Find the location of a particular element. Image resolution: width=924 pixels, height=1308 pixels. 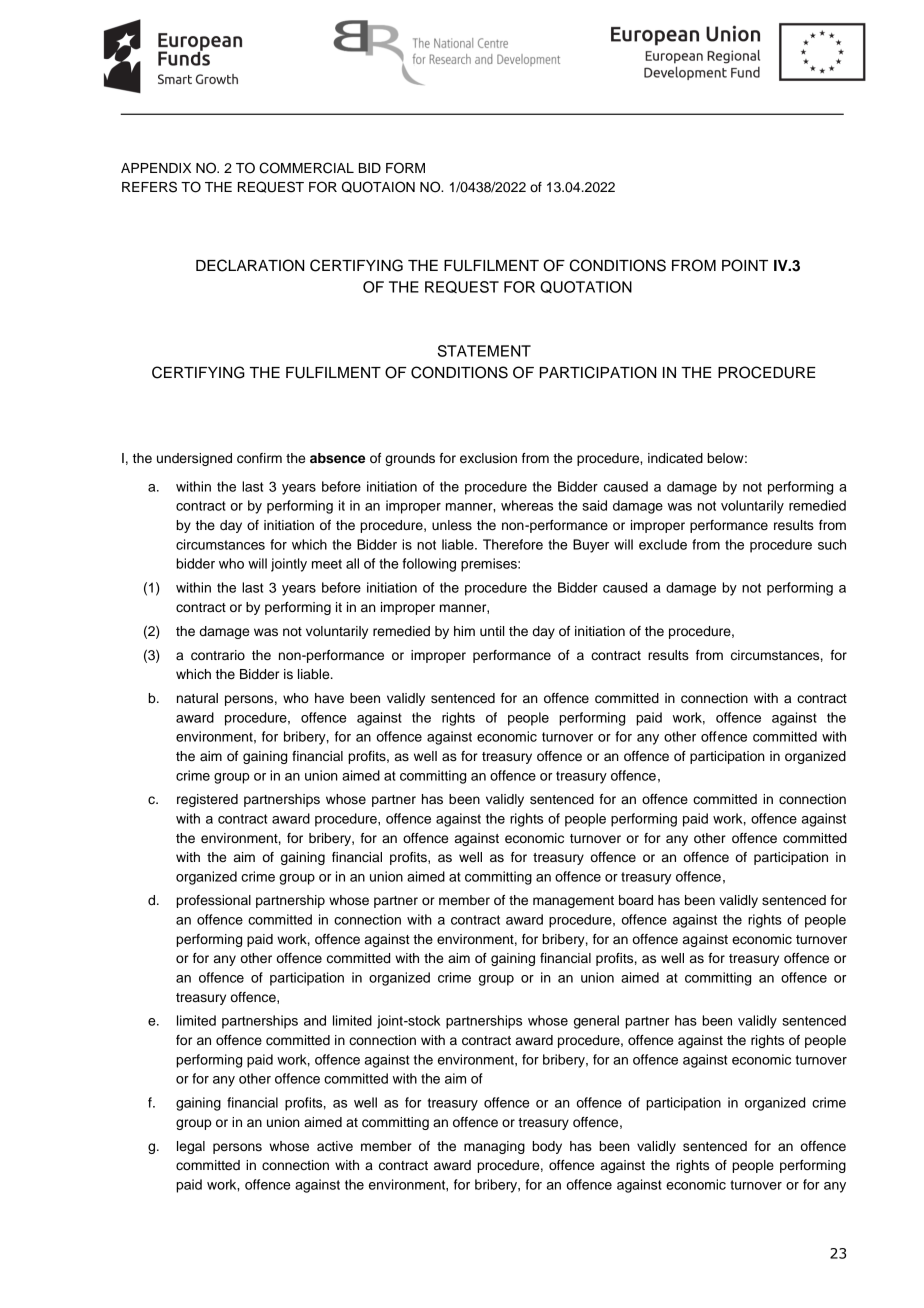

legal is located at coordinates (191, 1147).
